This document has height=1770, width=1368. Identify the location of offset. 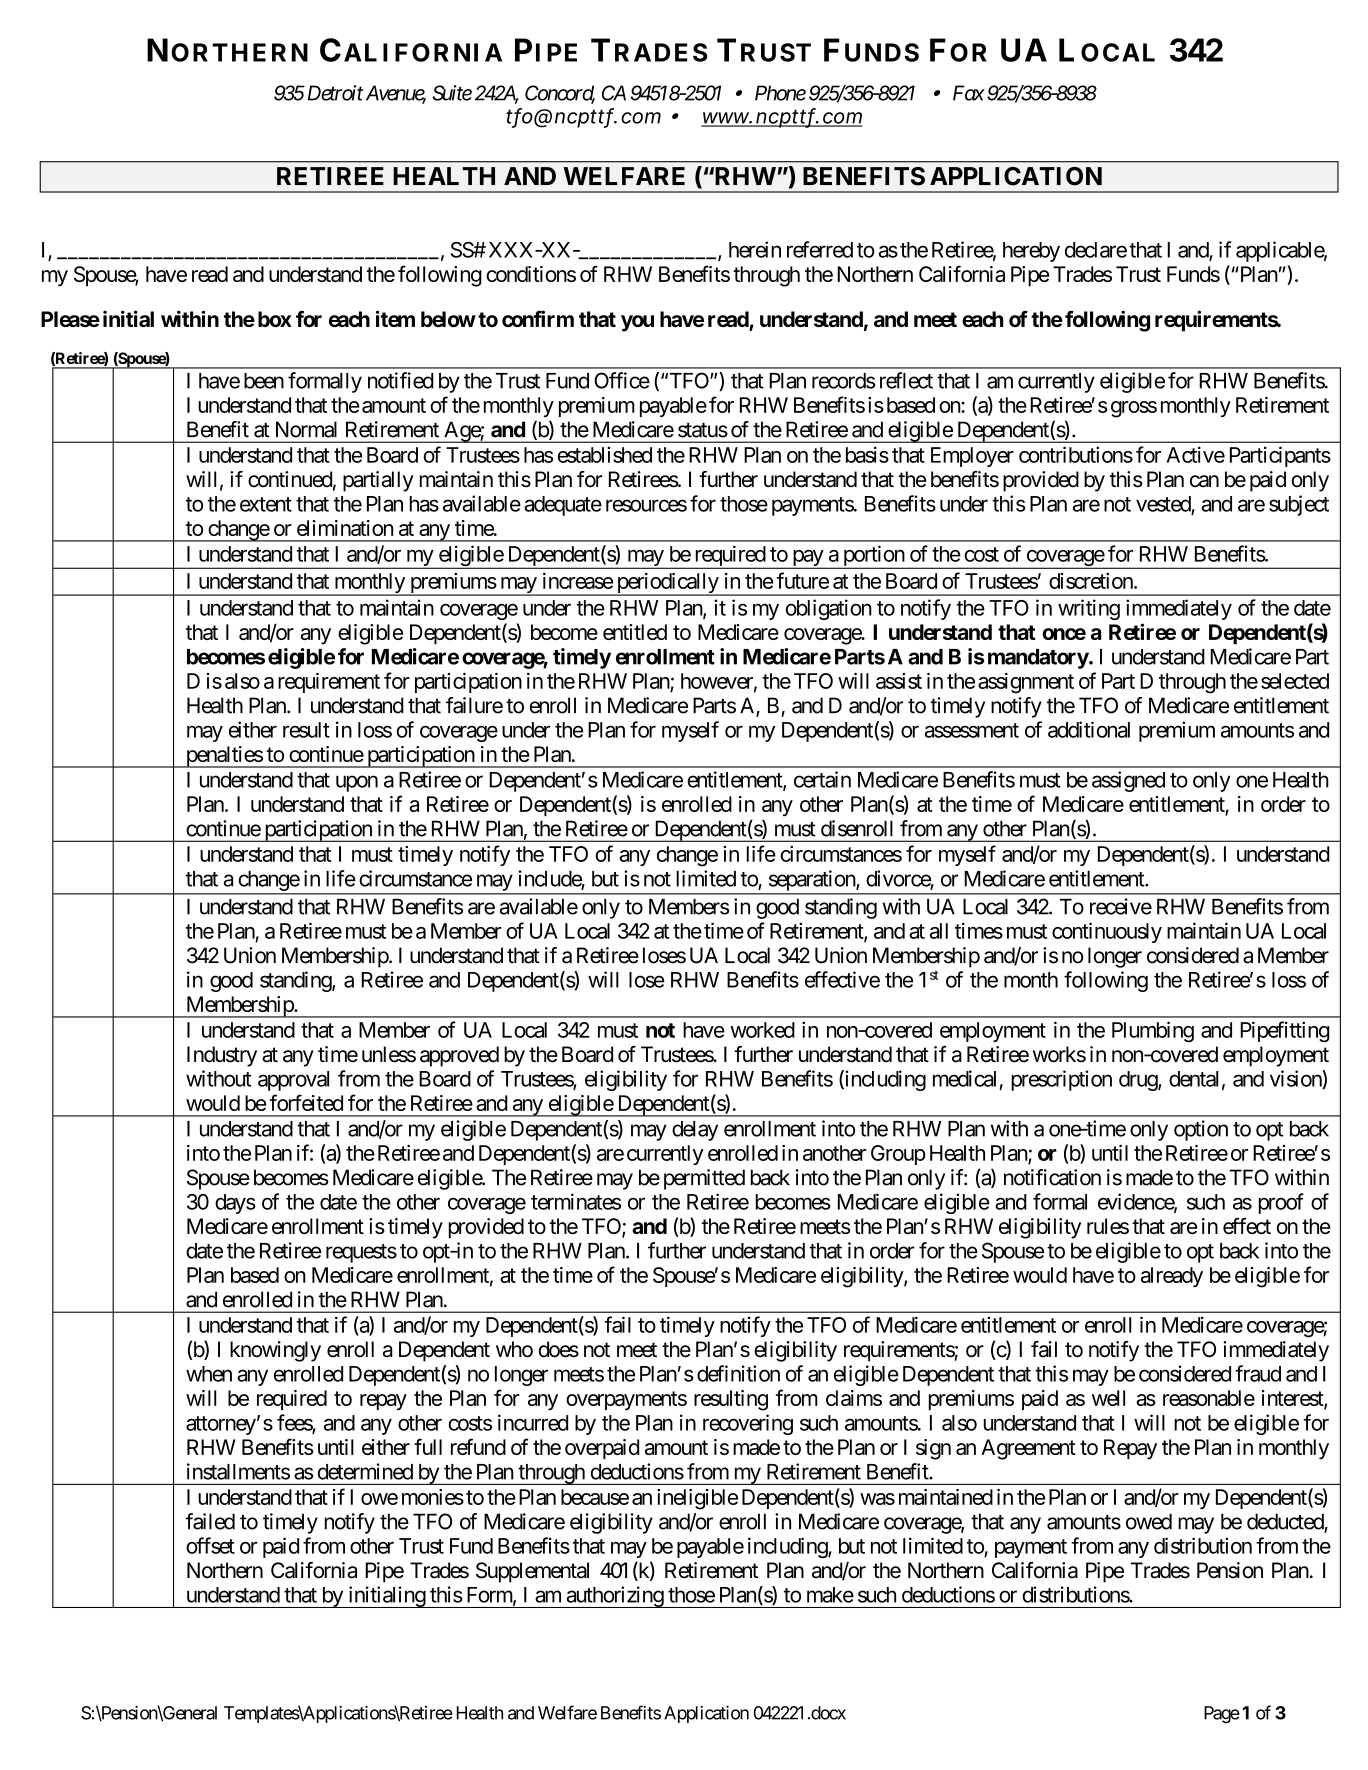
(210, 1545).
